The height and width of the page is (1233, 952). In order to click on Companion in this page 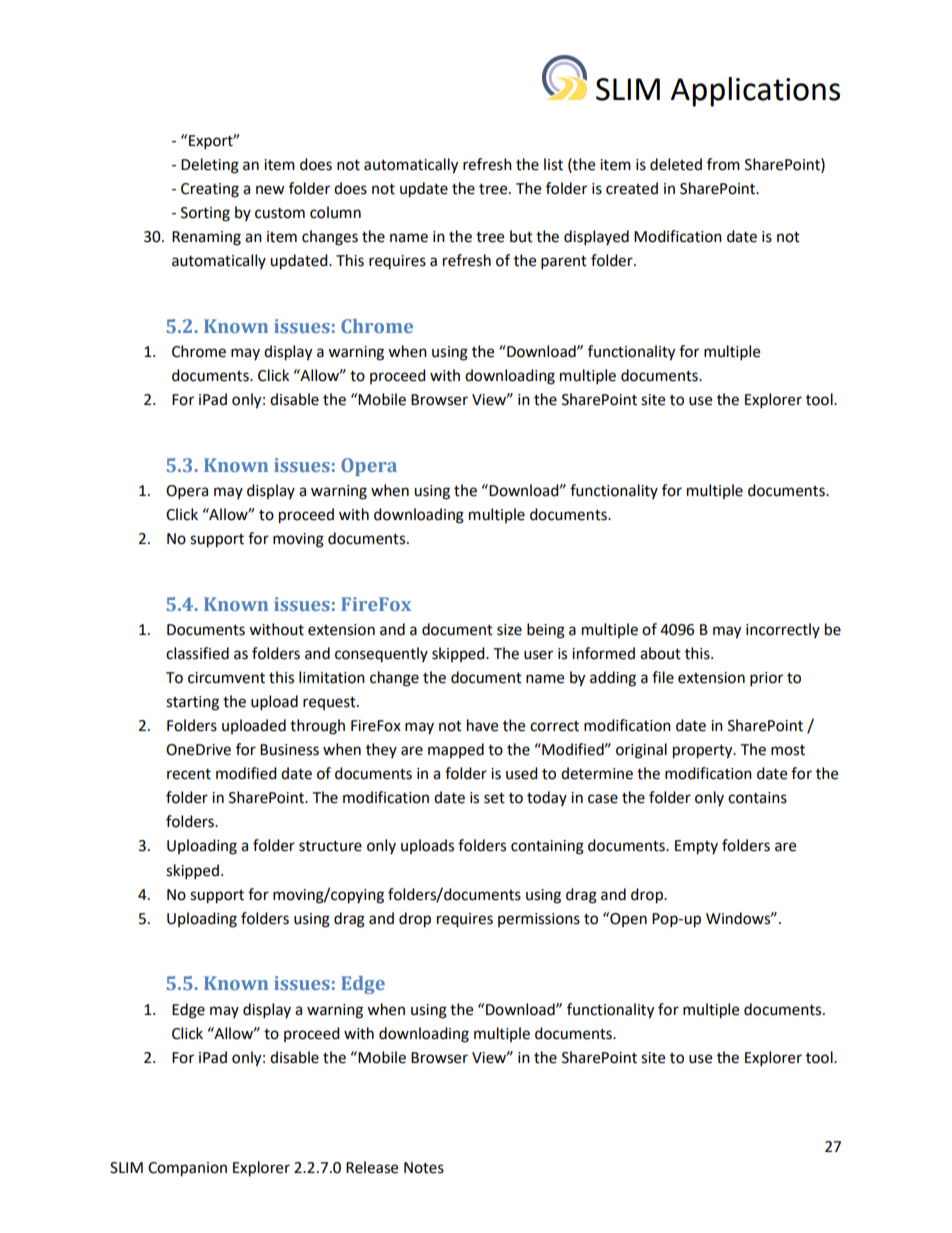, I will do `click(187, 1169)`.
